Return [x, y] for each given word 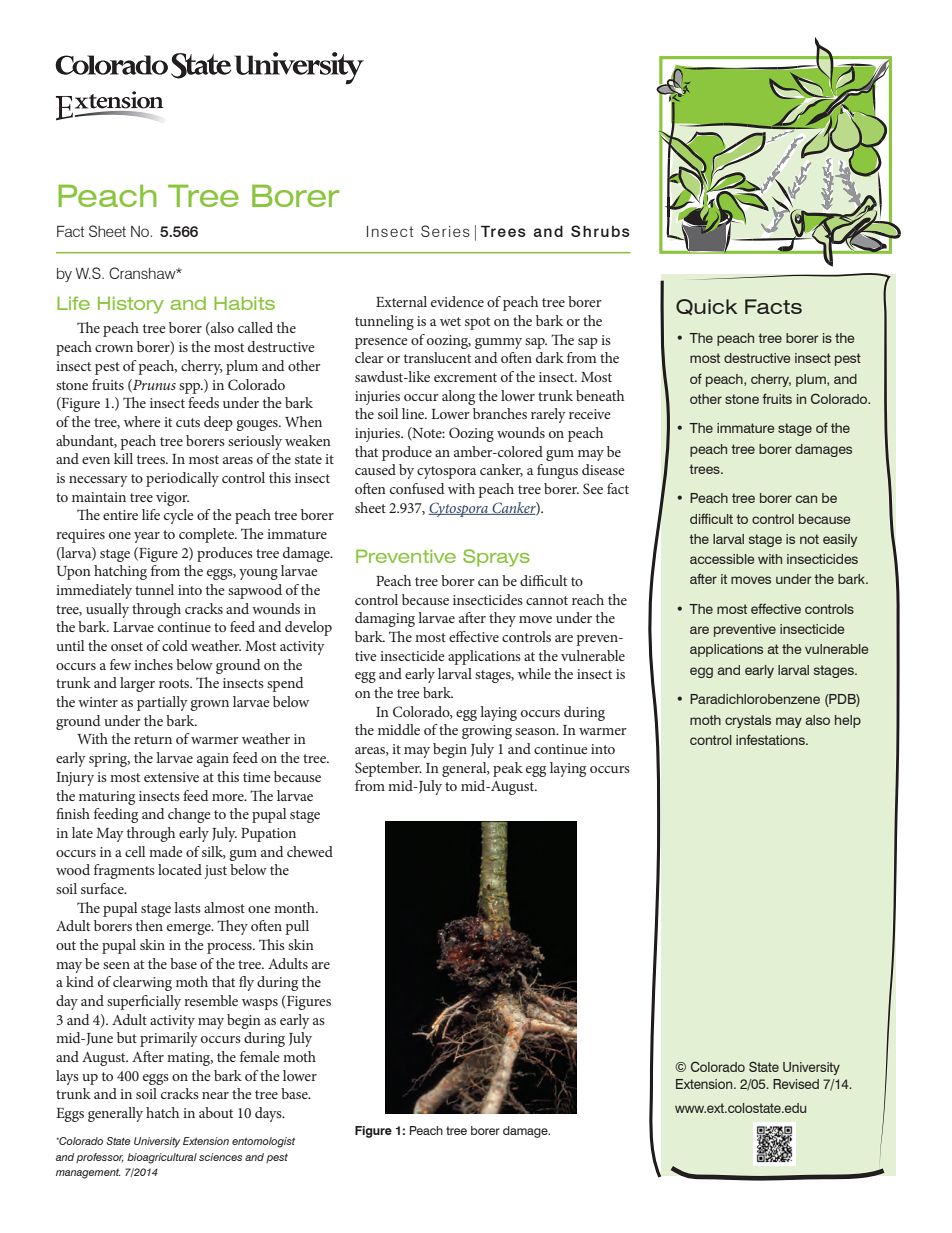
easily [840, 540]
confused [417, 488]
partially [162, 703]
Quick [706, 307]
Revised [796, 1084]
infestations [771, 739]
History [131, 305]
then [149, 925]
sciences [220, 1157]
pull [297, 927]
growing [487, 732]
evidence [457, 301]
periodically [182, 479]
